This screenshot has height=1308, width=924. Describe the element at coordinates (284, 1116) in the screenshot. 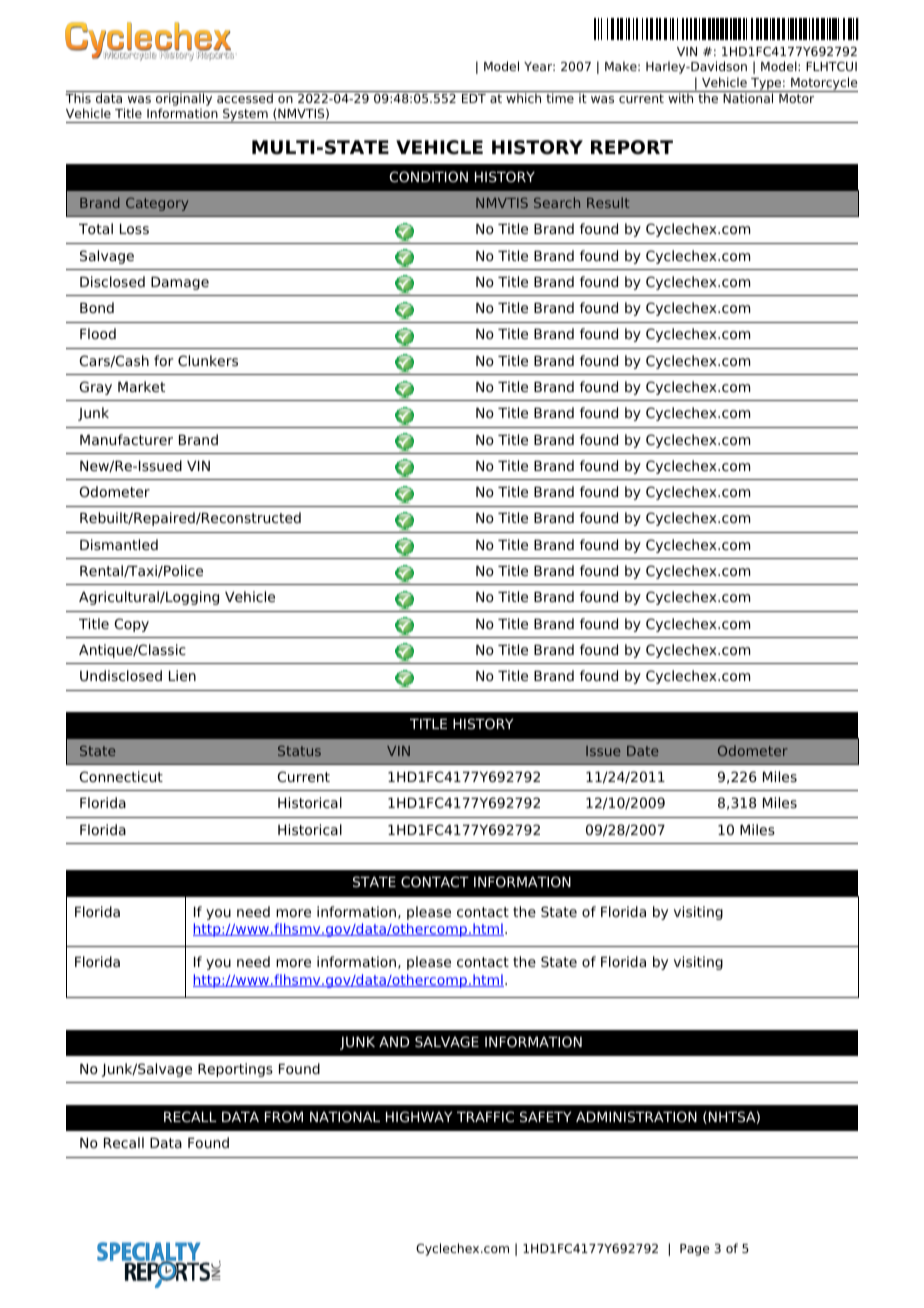

I see `FROM` at that location.
